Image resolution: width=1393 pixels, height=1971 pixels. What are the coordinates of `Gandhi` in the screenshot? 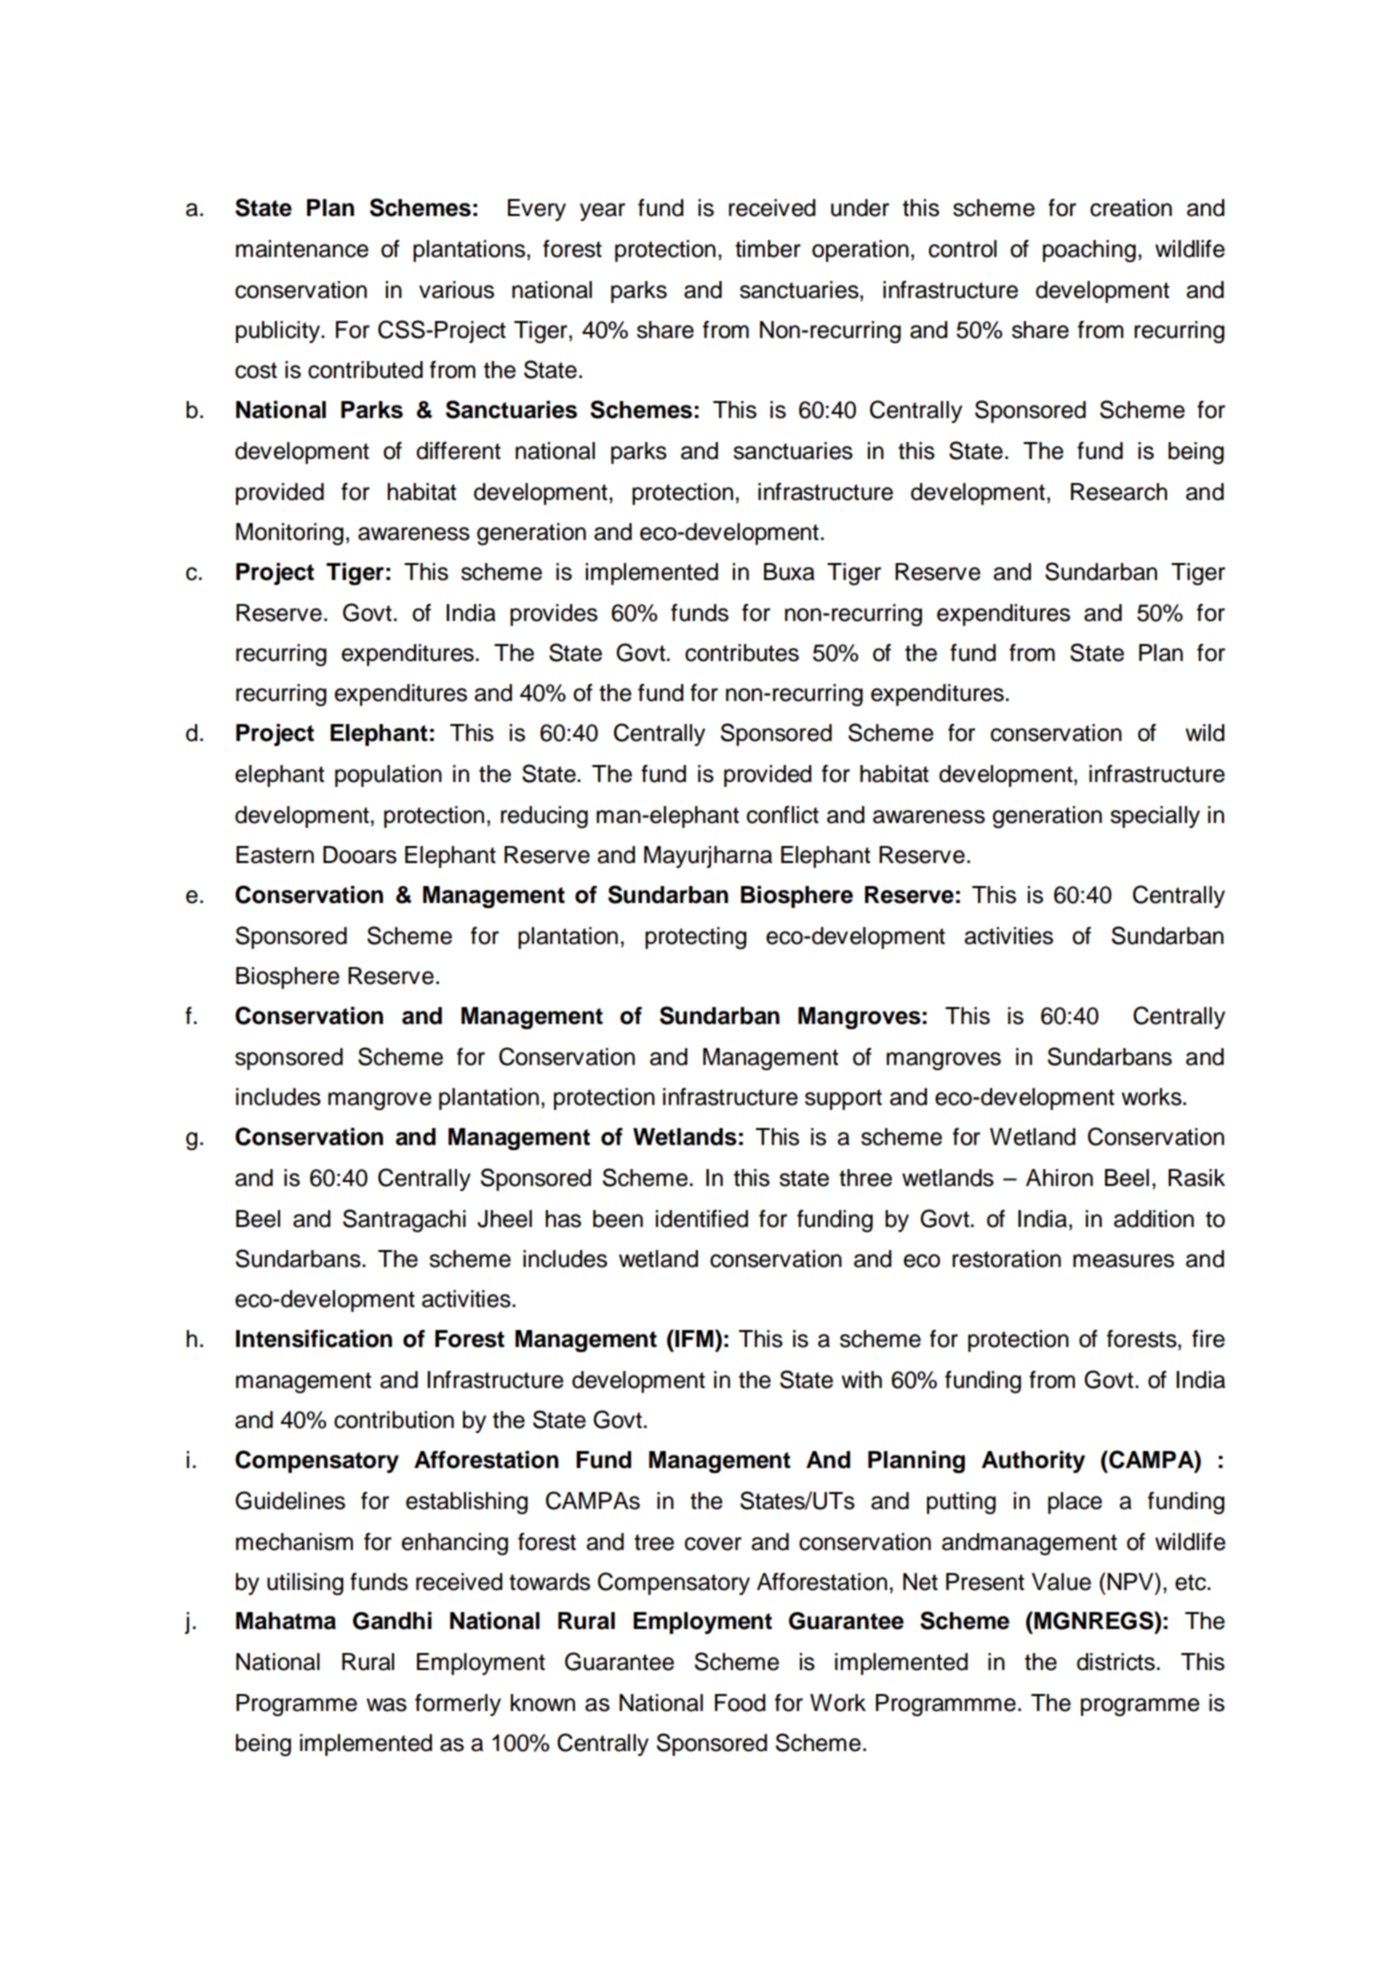 It's located at (392, 1621).
